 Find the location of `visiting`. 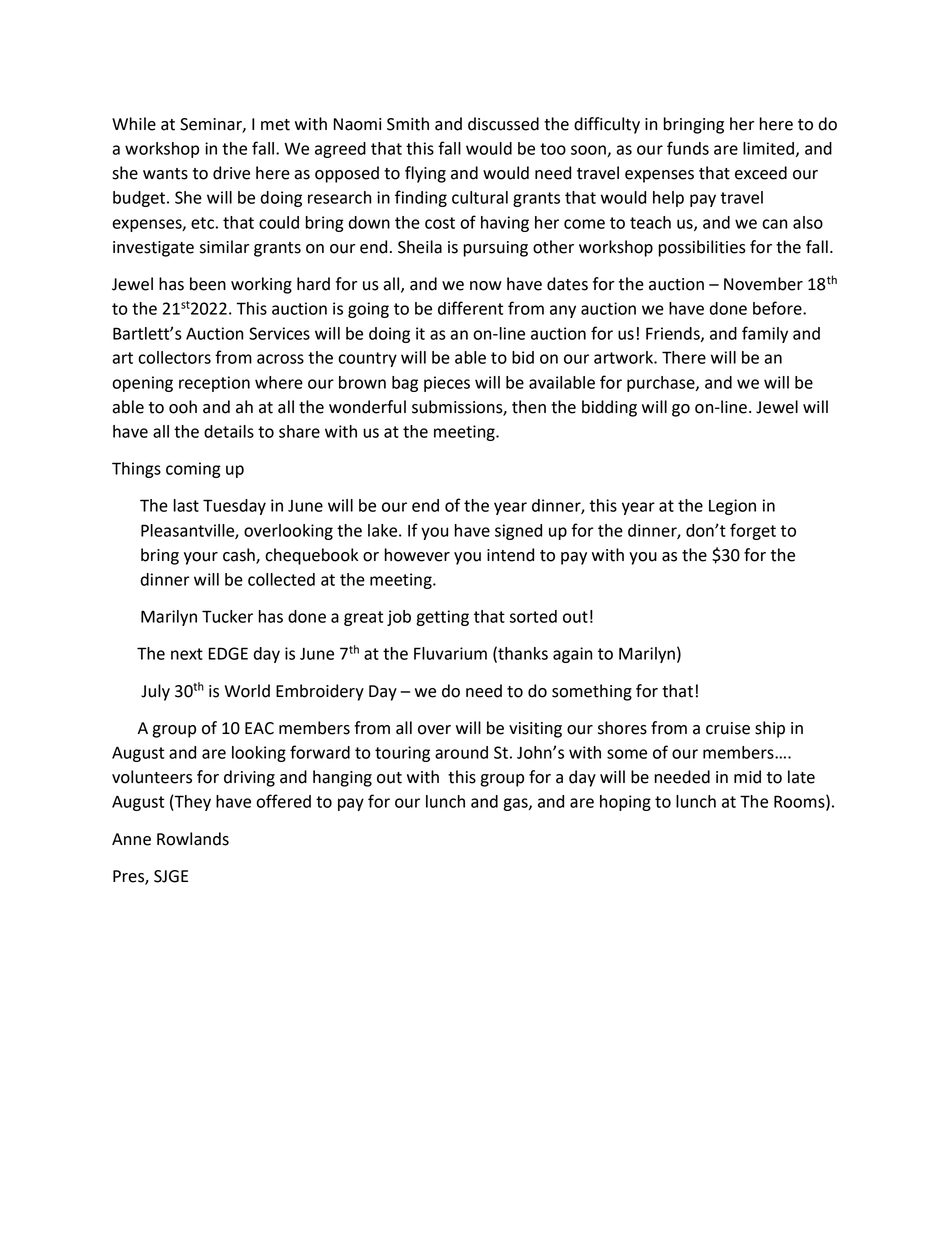

visiting is located at coordinates (535, 730).
